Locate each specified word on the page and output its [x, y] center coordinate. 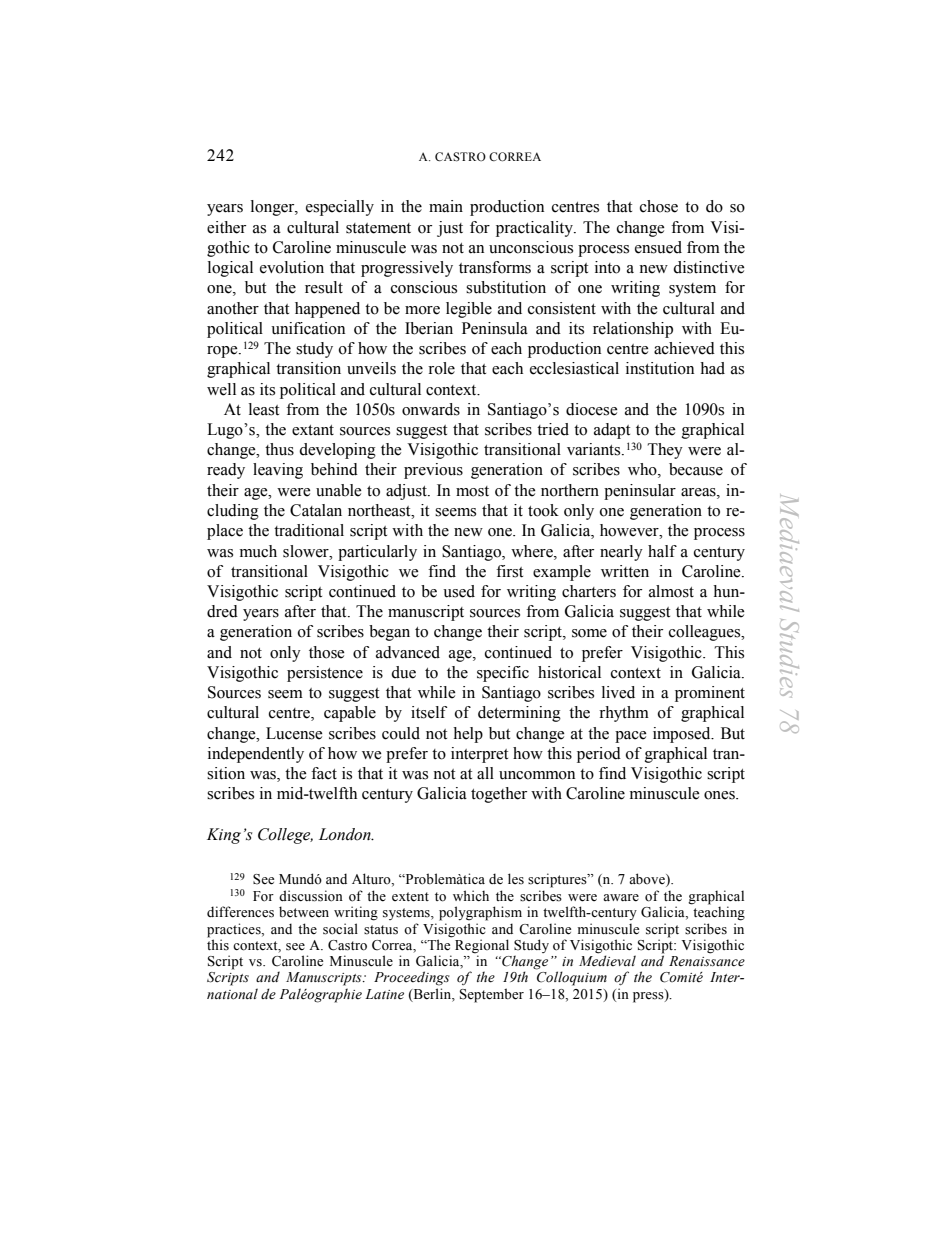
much [258, 551]
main [446, 206]
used [459, 591]
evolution [292, 267]
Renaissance [707, 961]
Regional [482, 946]
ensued [658, 247]
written [625, 571]
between [304, 912]
